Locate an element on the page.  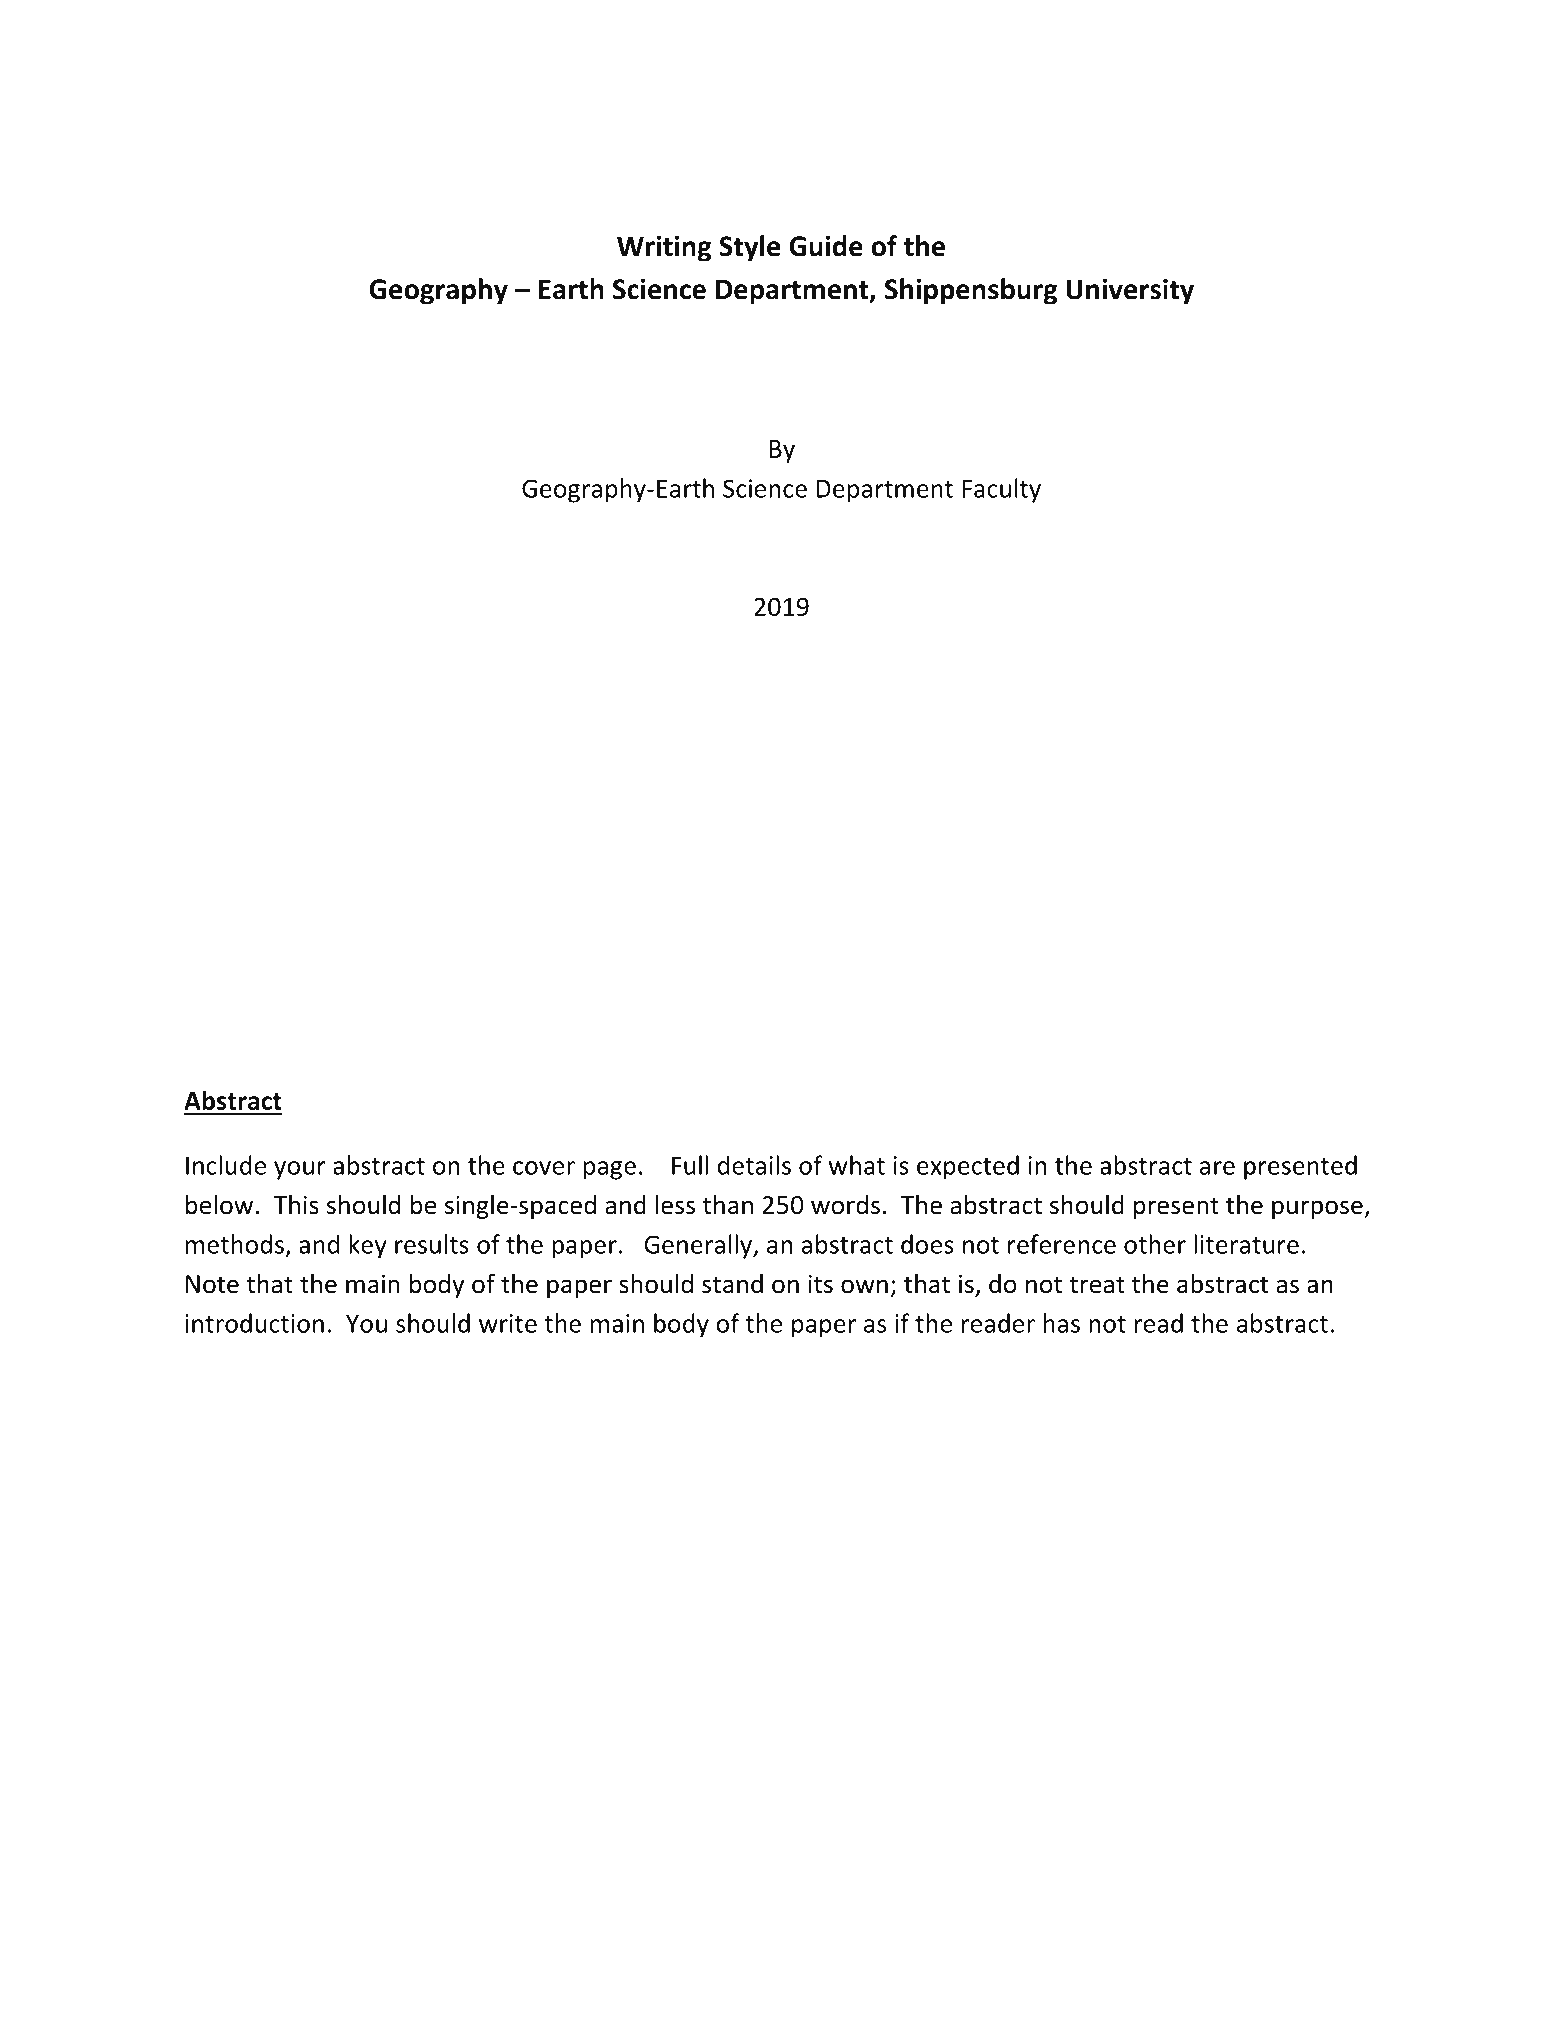
Style is located at coordinates (750, 248).
